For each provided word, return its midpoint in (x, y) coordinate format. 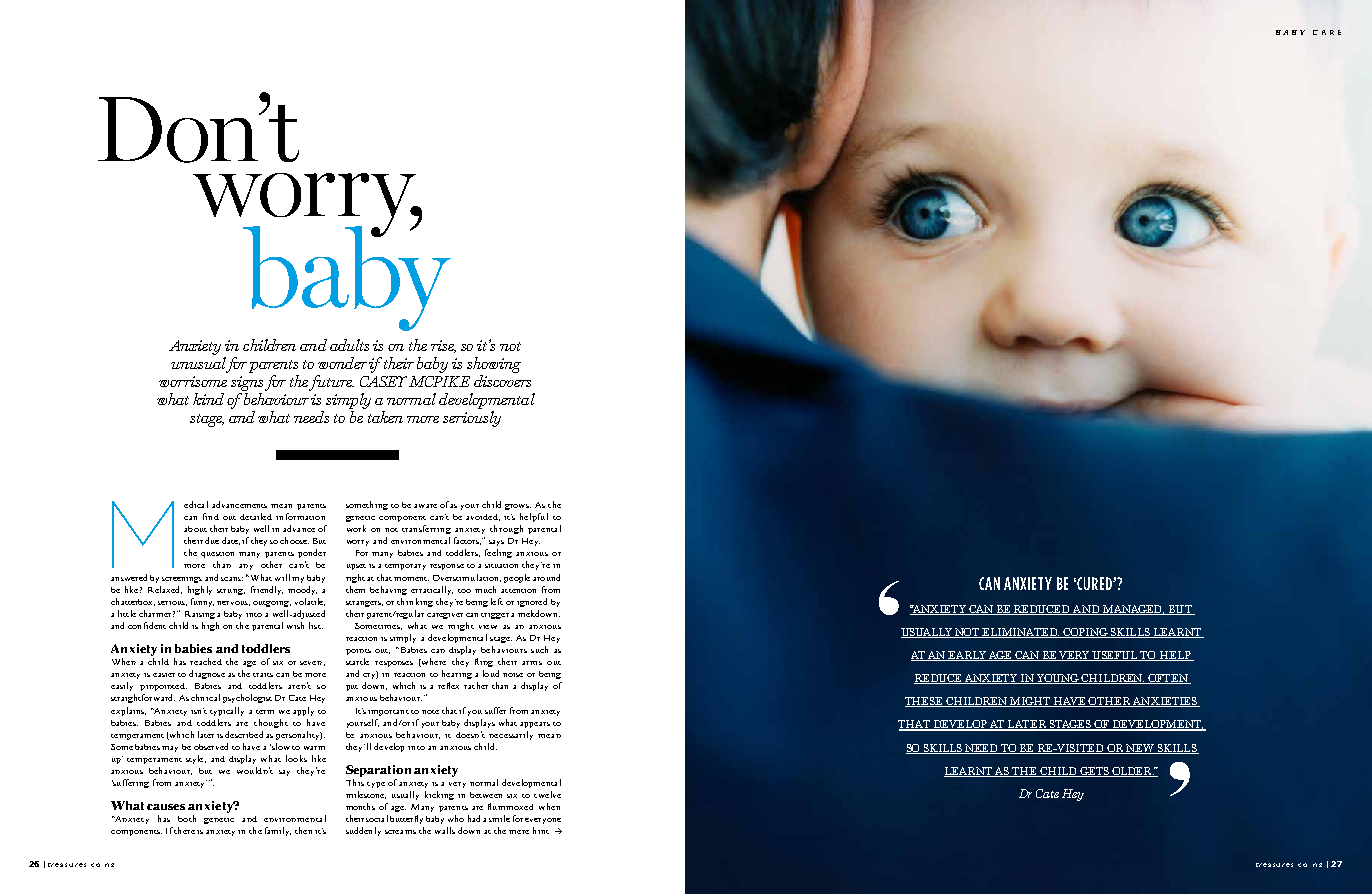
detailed (256, 516)
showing (494, 365)
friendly (267, 590)
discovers (502, 381)
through (506, 529)
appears (535, 725)
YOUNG (1058, 679)
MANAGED (1133, 610)
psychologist (247, 698)
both (187, 818)
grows (518, 507)
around (546, 577)
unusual (200, 364)
